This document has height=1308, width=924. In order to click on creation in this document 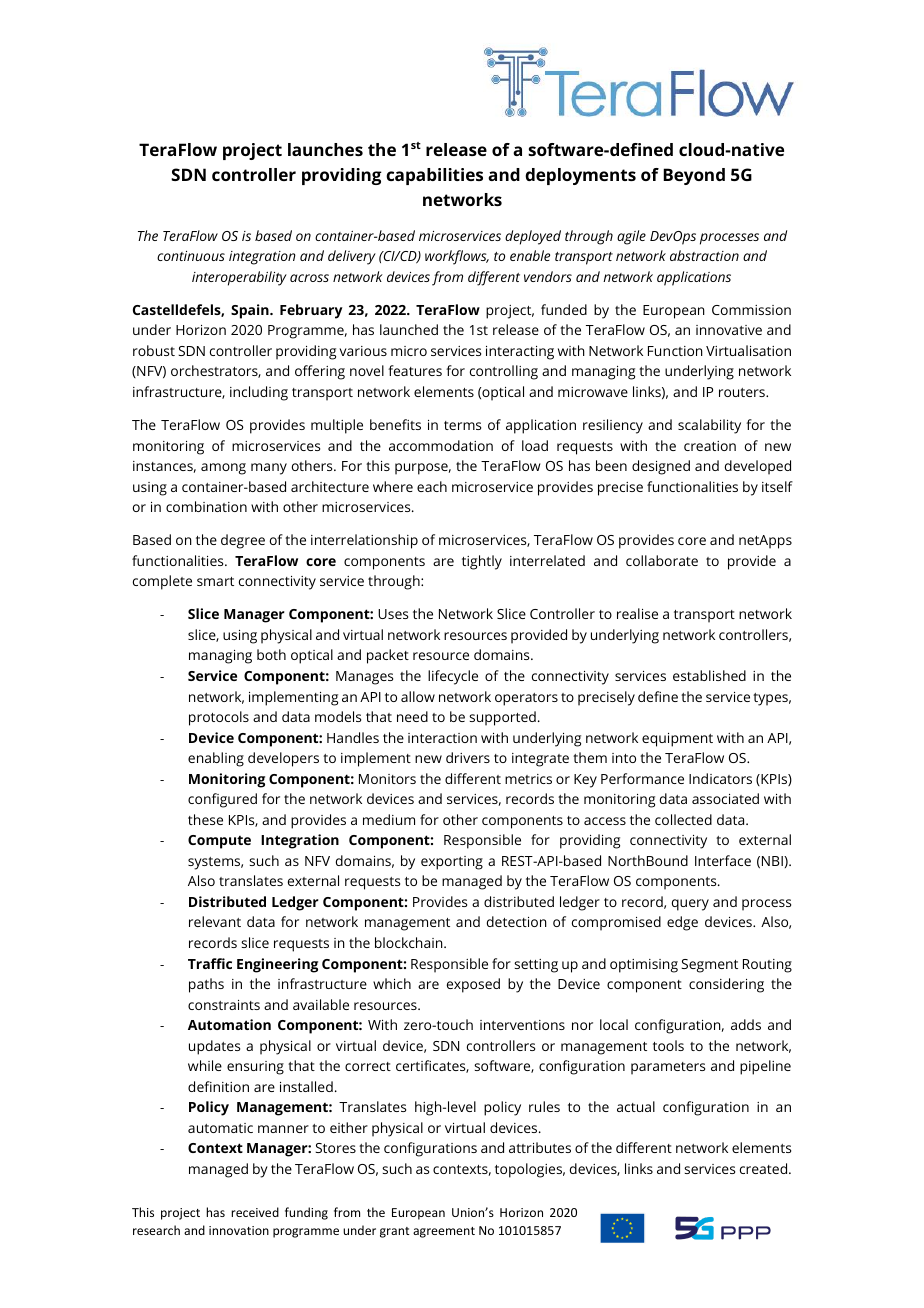, I will do `click(710, 446)`.
